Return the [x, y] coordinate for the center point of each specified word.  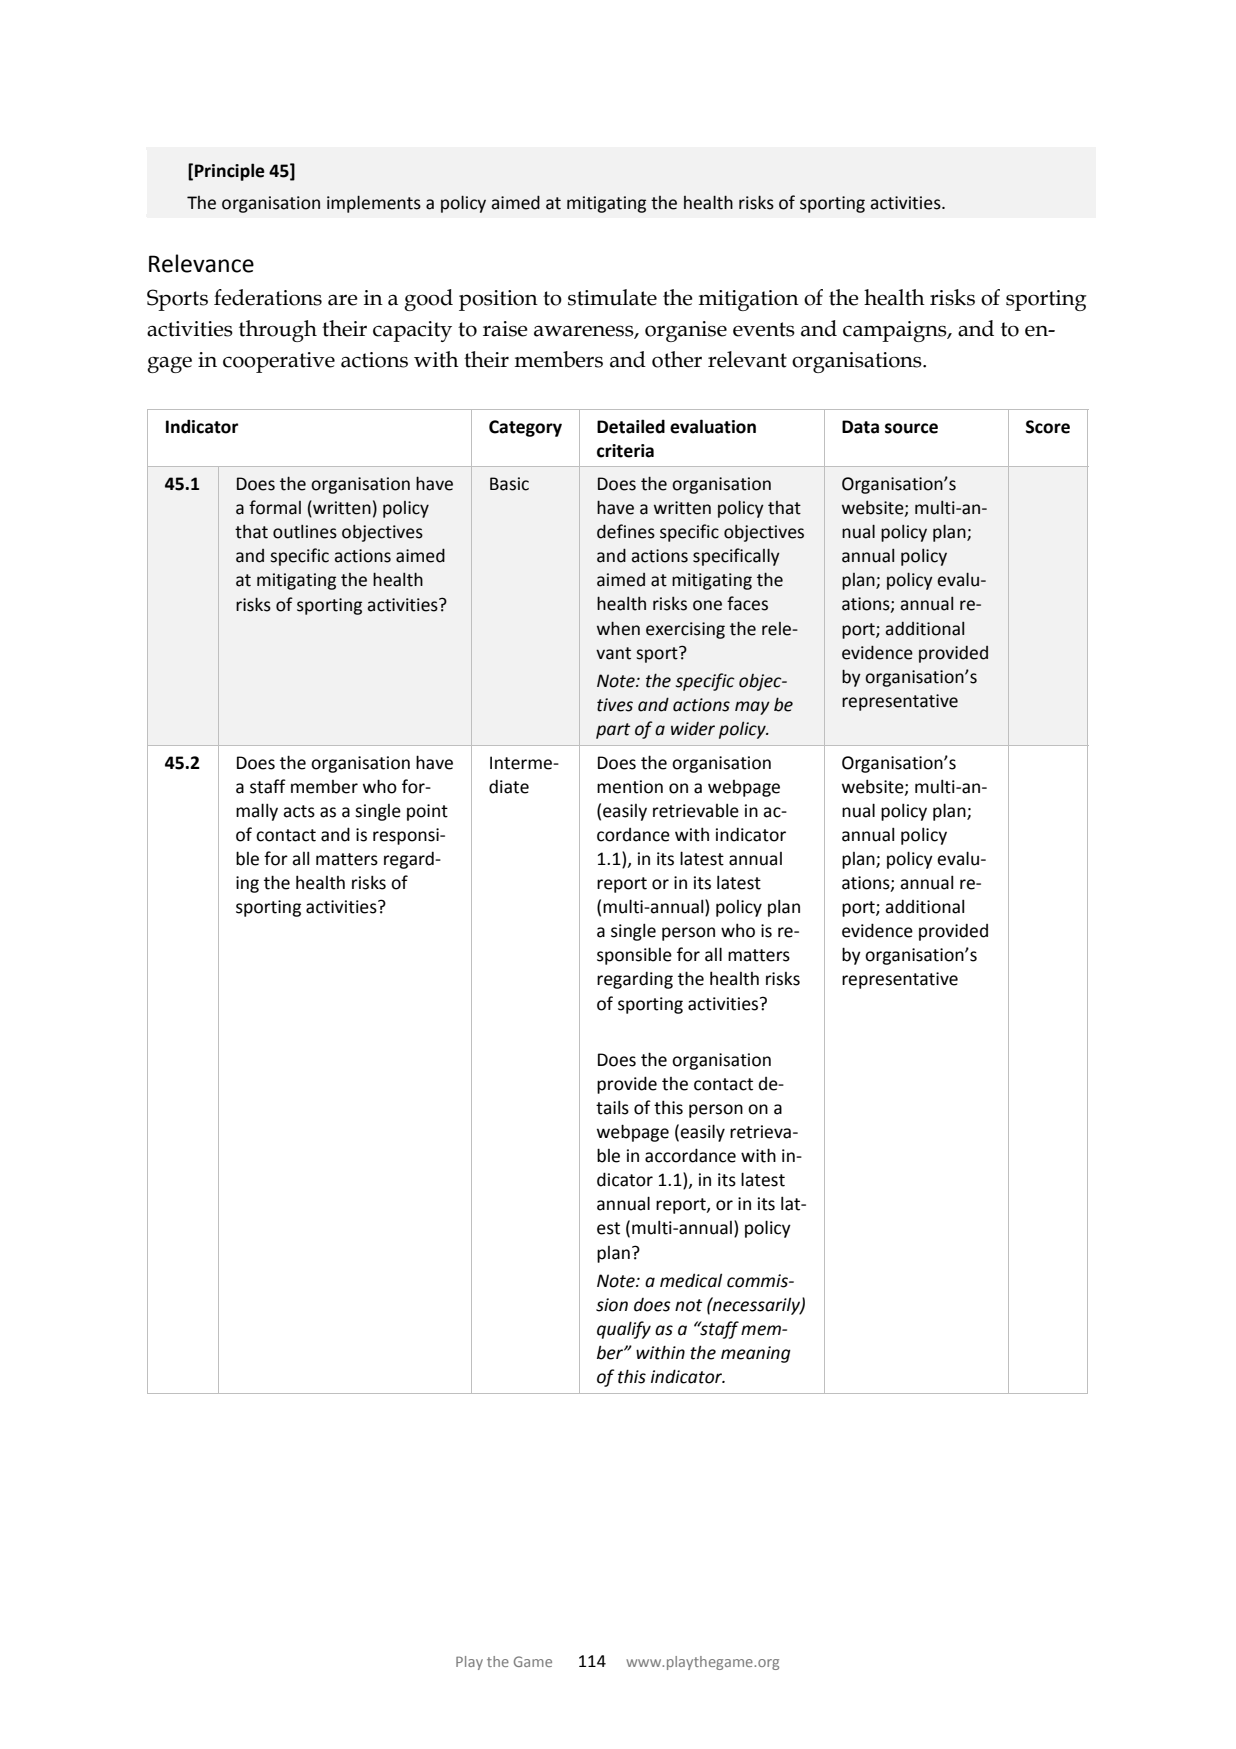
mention [630, 787]
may [752, 708]
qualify [624, 1330]
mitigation [748, 300]
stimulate [612, 297]
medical [691, 1280]
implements [374, 204]
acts [299, 811]
